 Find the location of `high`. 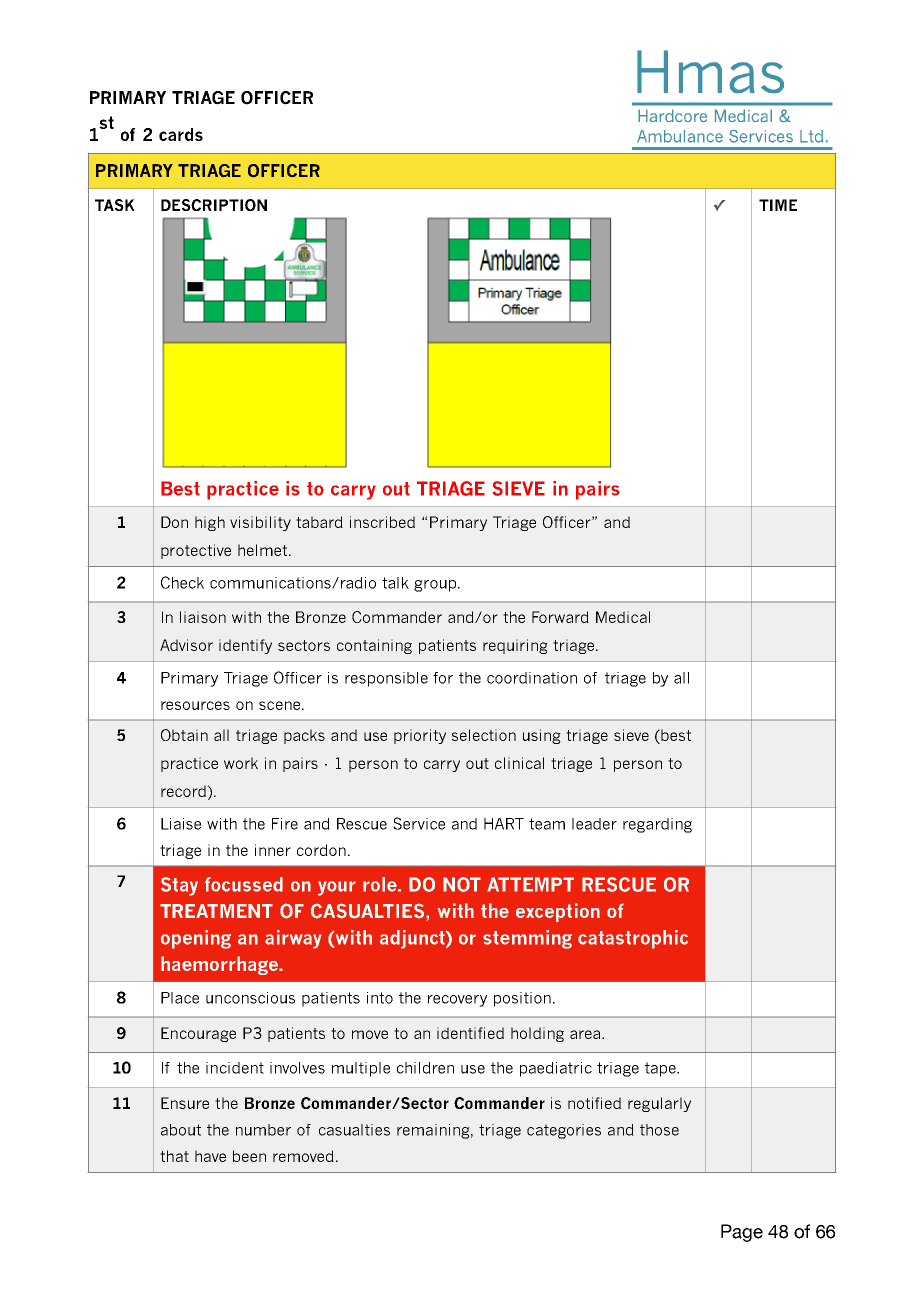

high is located at coordinates (210, 523).
